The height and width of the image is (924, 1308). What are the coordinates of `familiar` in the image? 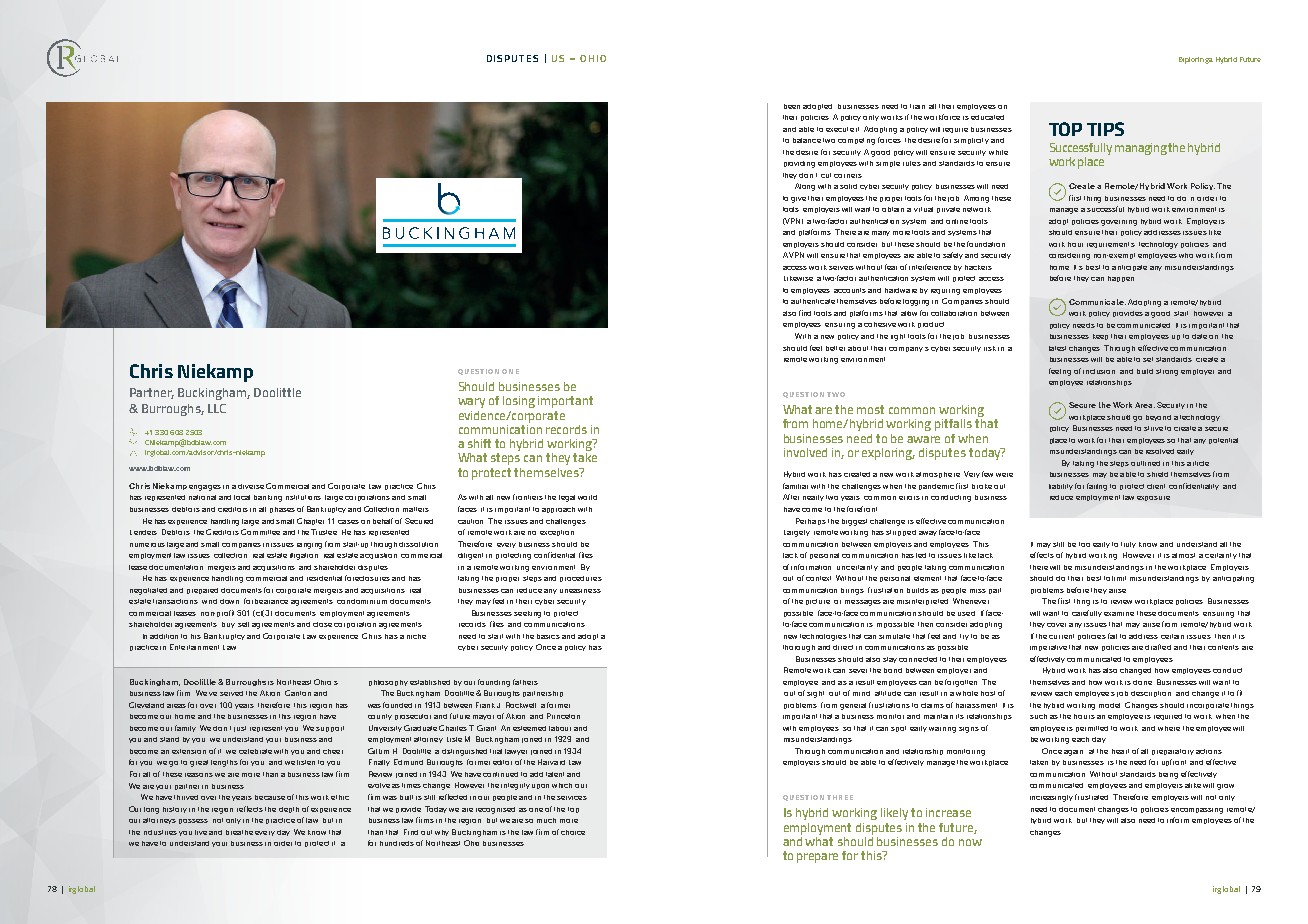 It's located at (795, 486).
